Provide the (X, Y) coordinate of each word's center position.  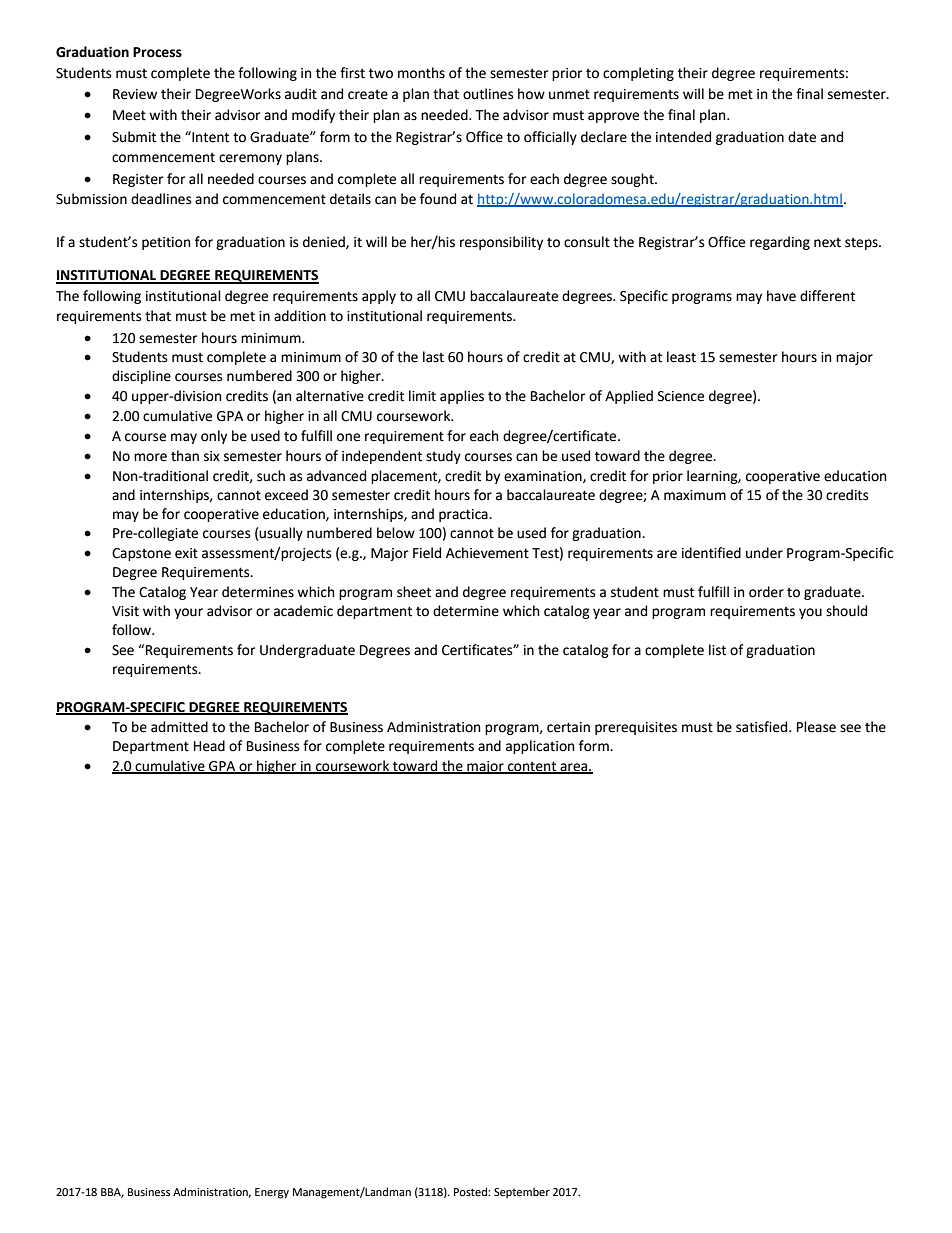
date (802, 137)
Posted (471, 1191)
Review (135, 94)
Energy (272, 1193)
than (185, 456)
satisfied (763, 727)
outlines (488, 94)
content (532, 767)
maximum (695, 495)
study (443, 457)
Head (209, 746)
